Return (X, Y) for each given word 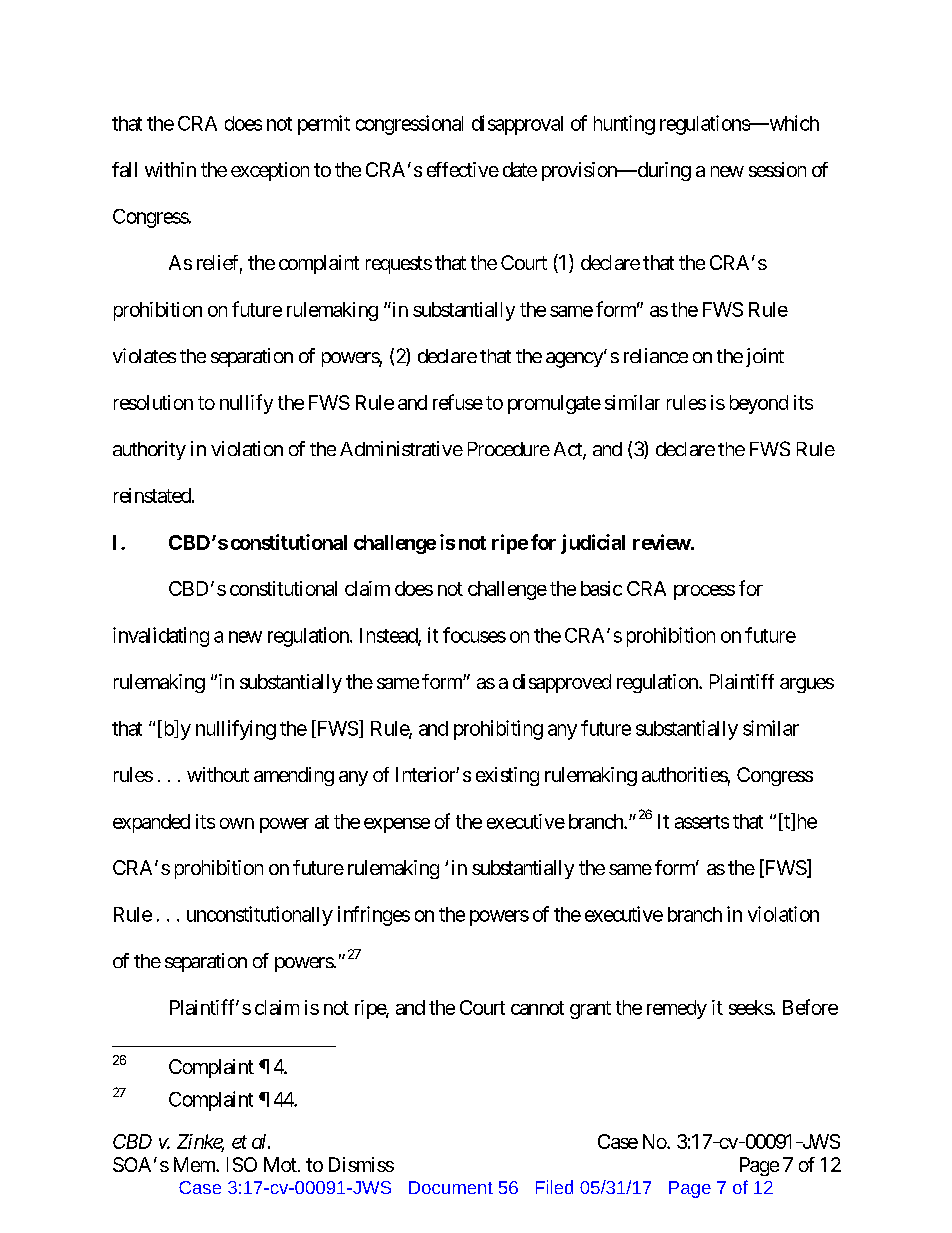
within (170, 169)
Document (451, 1187)
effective (463, 169)
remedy (677, 1009)
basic (601, 588)
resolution (153, 402)
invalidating (161, 637)
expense (397, 825)
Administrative (401, 448)
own (237, 823)
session (777, 169)
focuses (474, 635)
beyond (759, 404)
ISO (242, 1164)
